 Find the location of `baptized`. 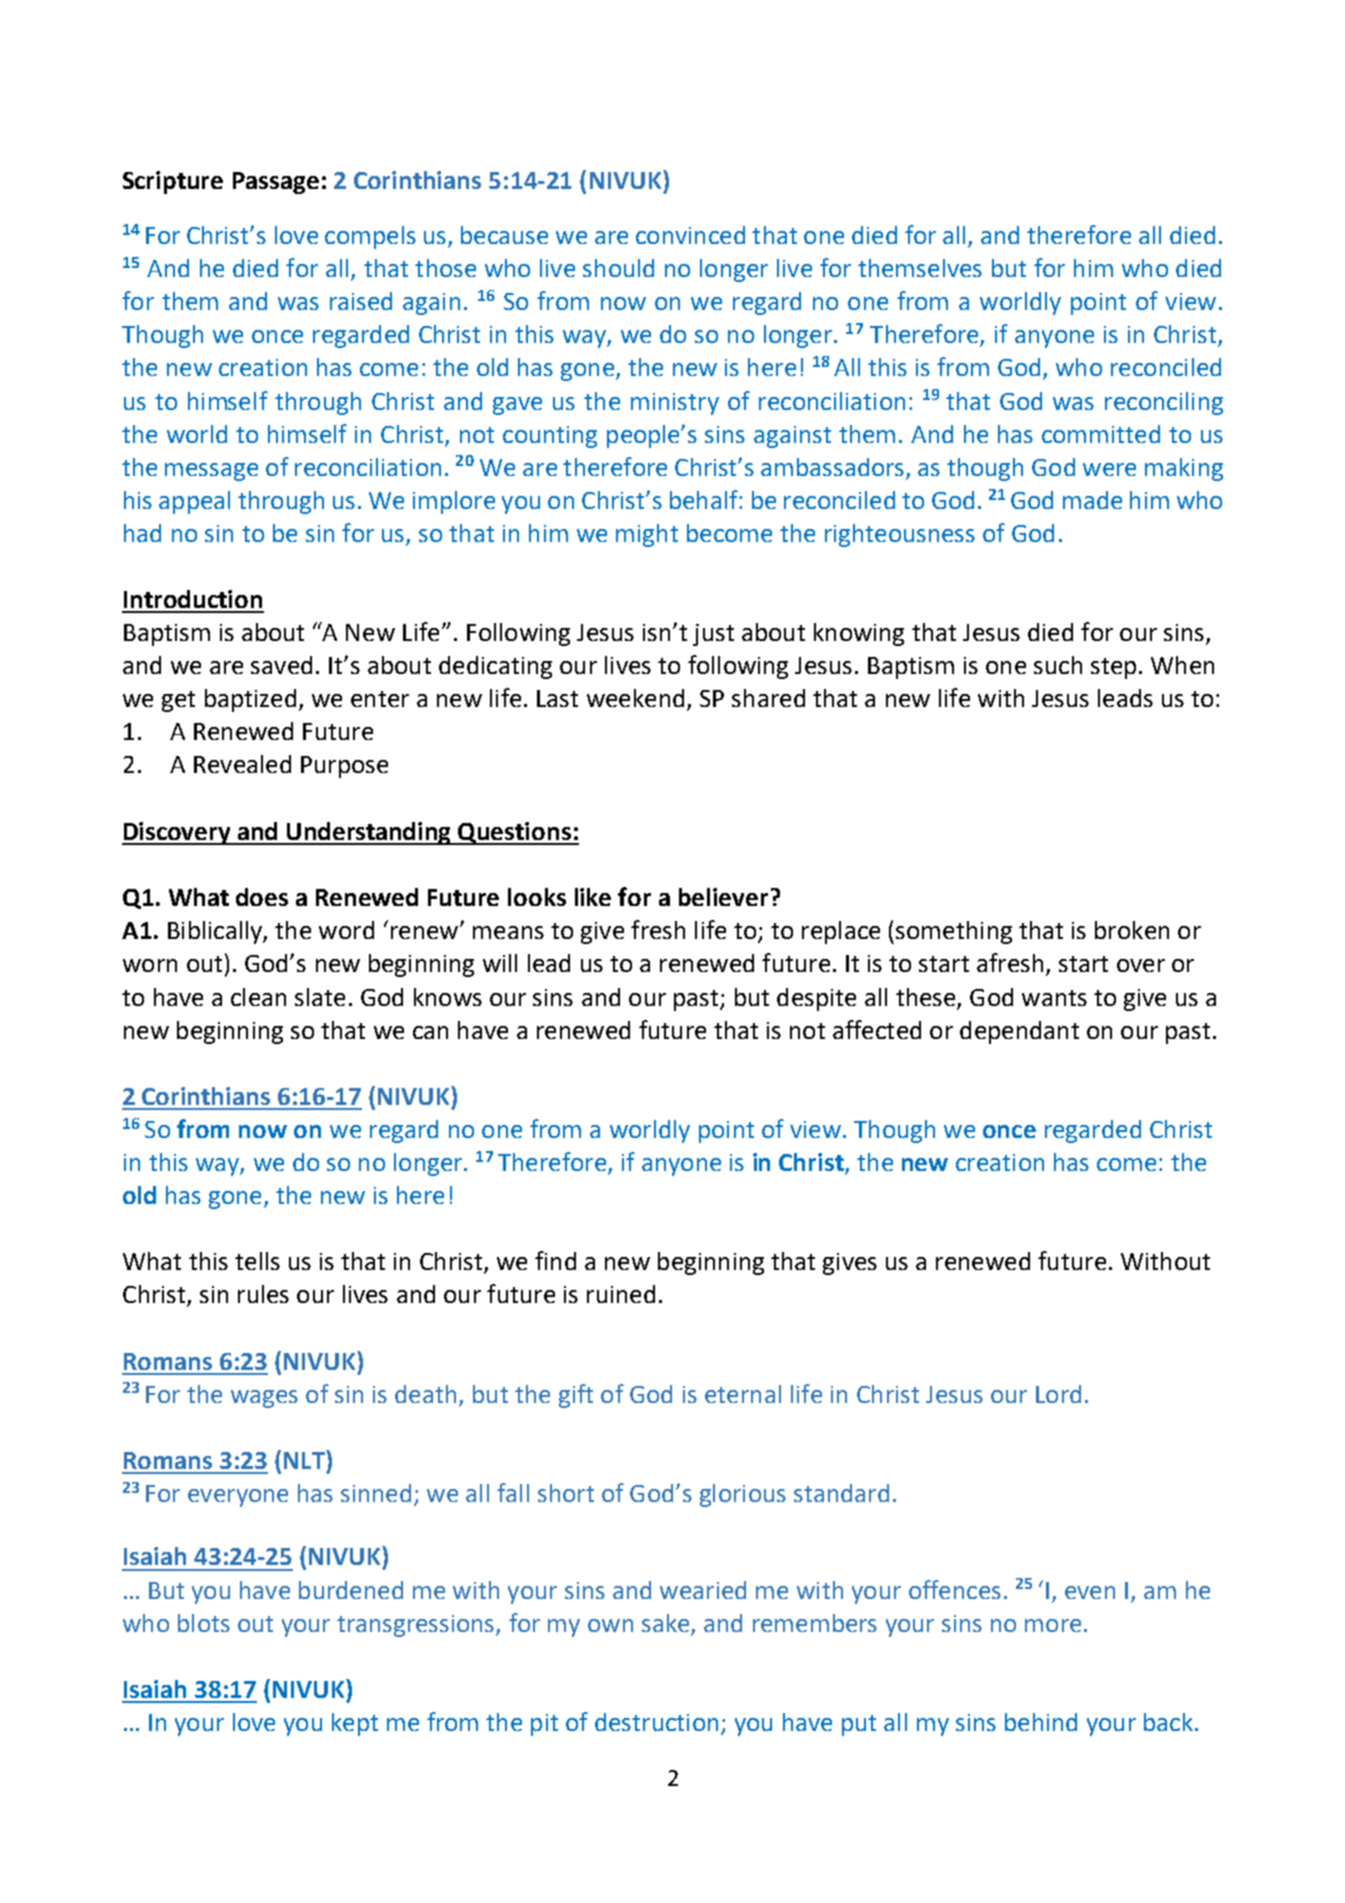

baptized is located at coordinates (250, 700).
